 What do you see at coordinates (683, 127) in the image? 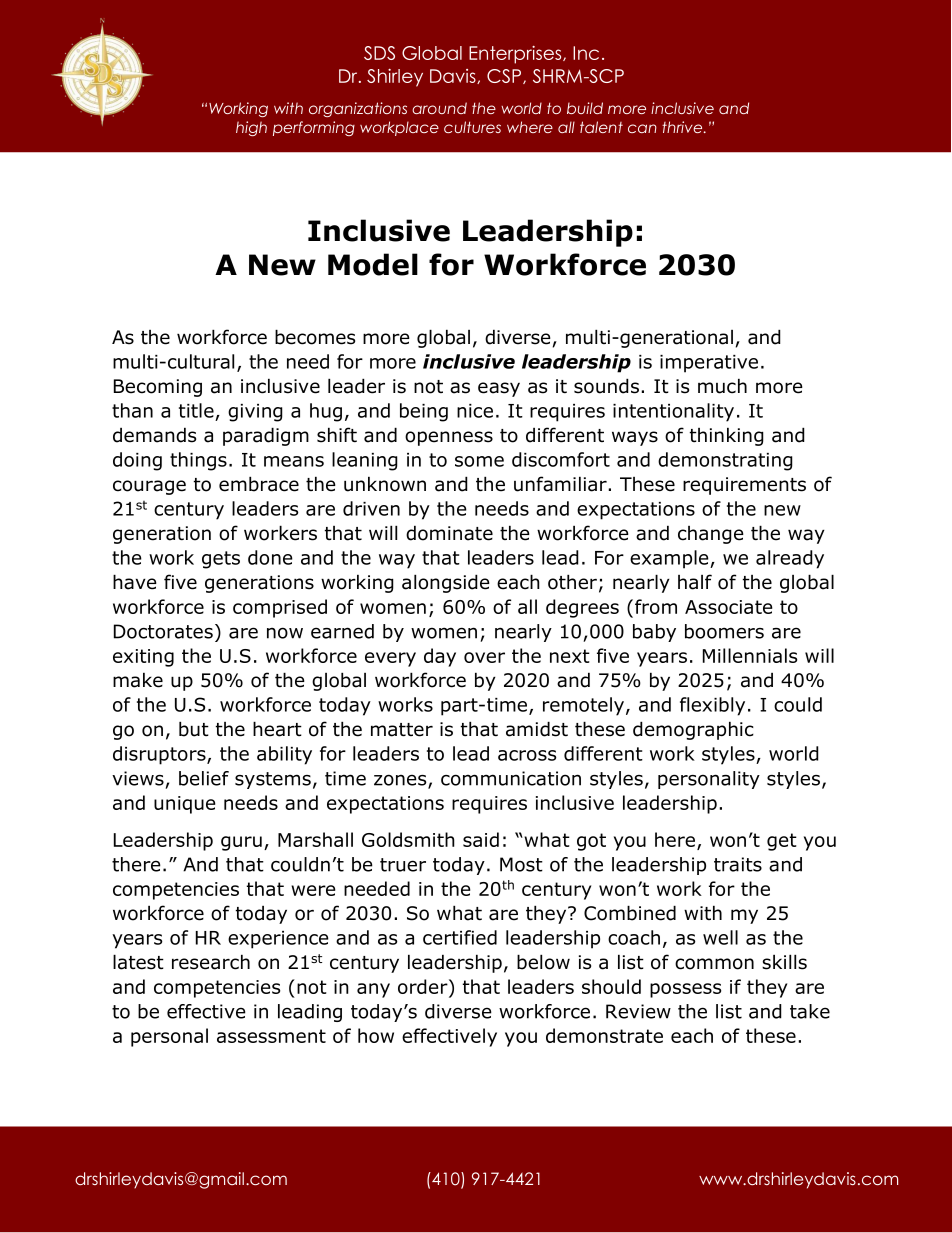
I see `thrive` at bounding box center [683, 127].
